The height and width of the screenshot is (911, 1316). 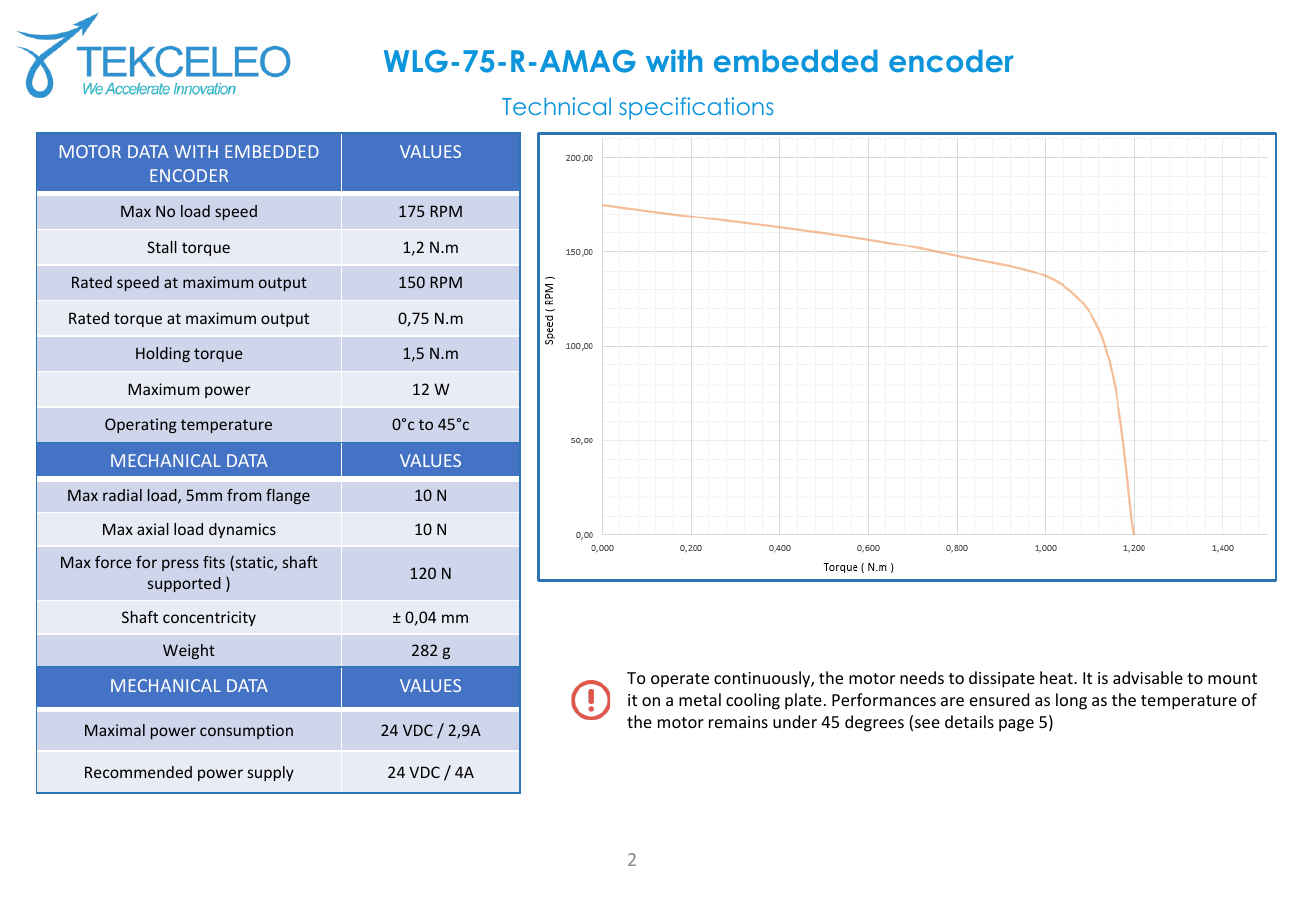 What do you see at coordinates (696, 108) in the screenshot?
I see `specifications` at bounding box center [696, 108].
